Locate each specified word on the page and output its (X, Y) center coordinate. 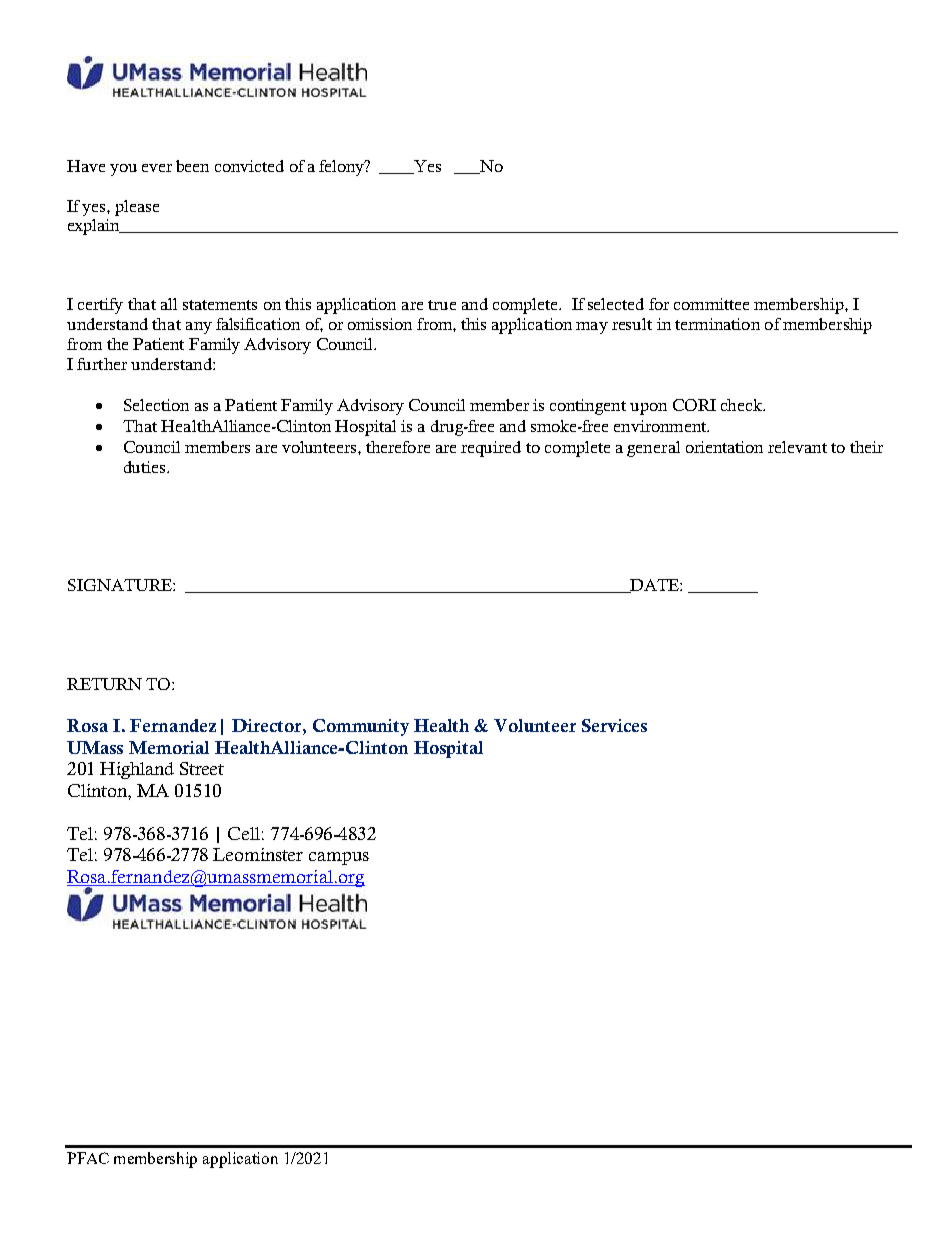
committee (711, 304)
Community (361, 727)
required (491, 449)
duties (146, 467)
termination (717, 324)
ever (157, 168)
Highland (137, 770)
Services (614, 725)
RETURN (104, 684)
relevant (797, 447)
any (199, 328)
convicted (249, 166)
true (442, 305)
